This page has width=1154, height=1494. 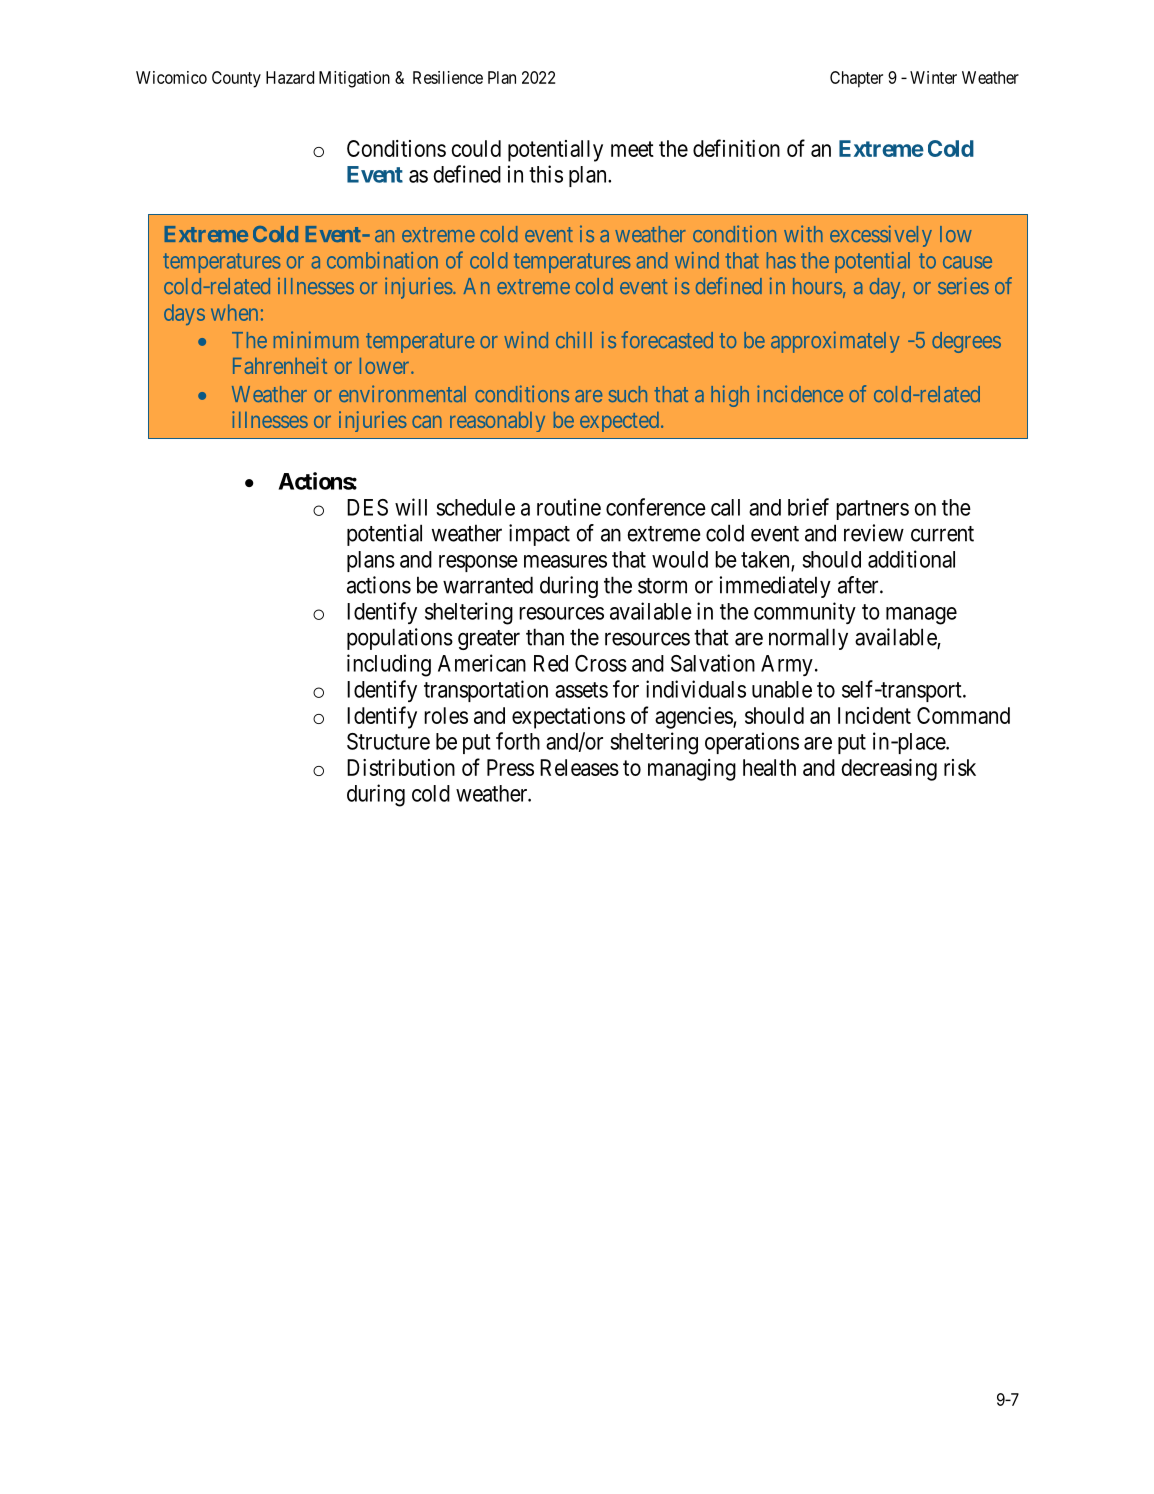 What do you see at coordinates (632, 149) in the page?
I see `meet` at bounding box center [632, 149].
